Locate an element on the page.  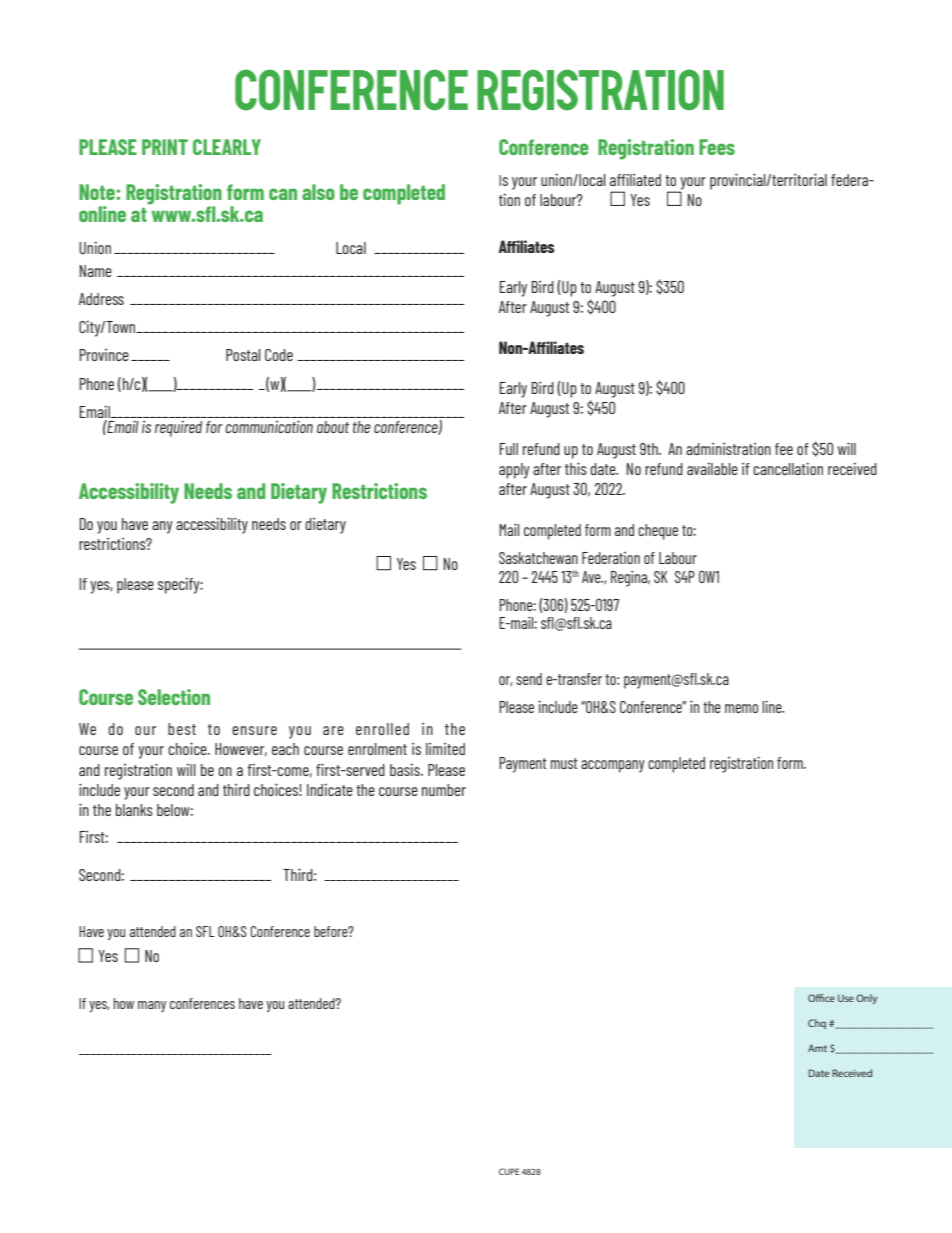
affiliated is located at coordinates (635, 180).
